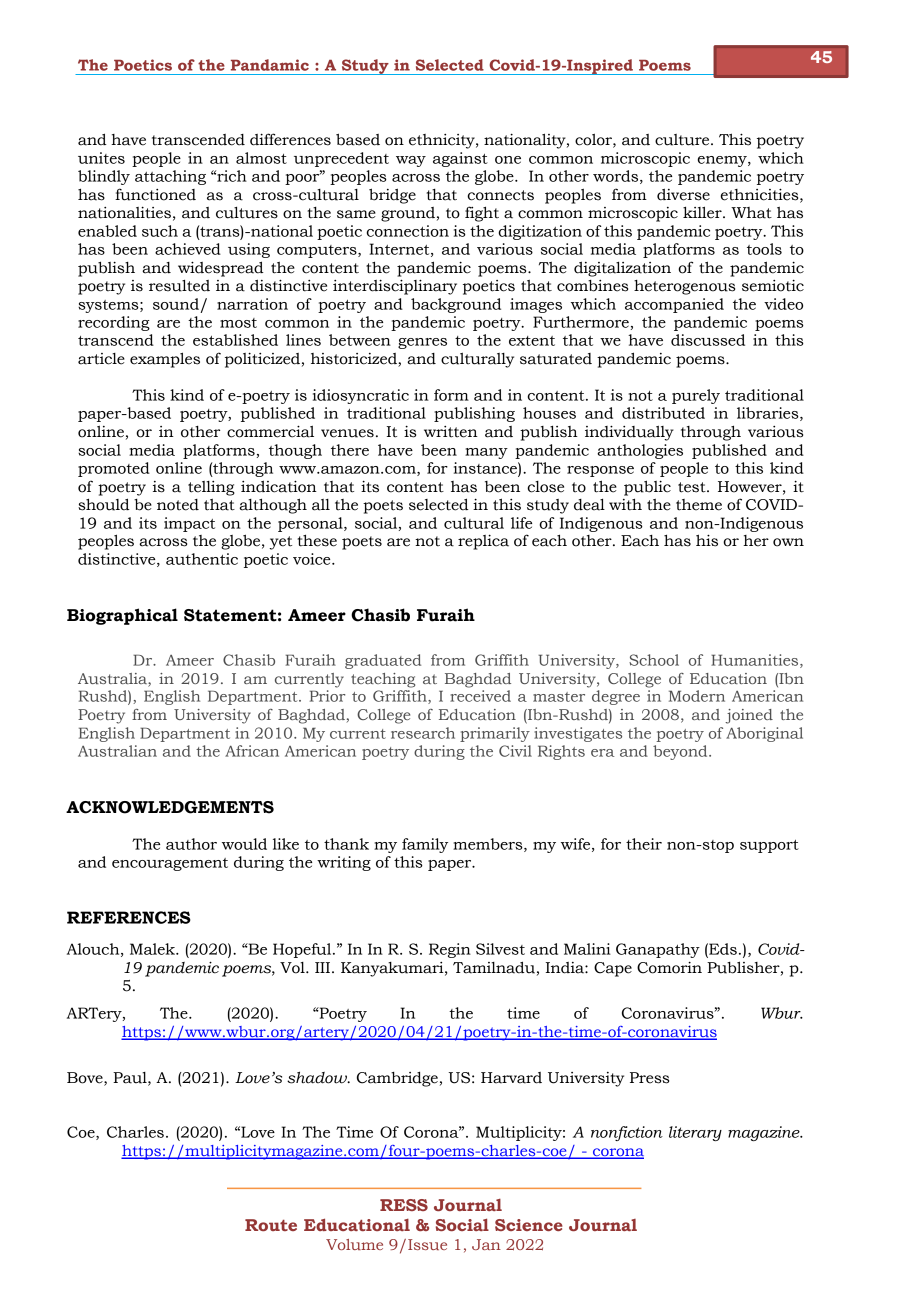 Image resolution: width=924 pixels, height=1308 pixels. I want to click on attaching, so click(170, 177).
